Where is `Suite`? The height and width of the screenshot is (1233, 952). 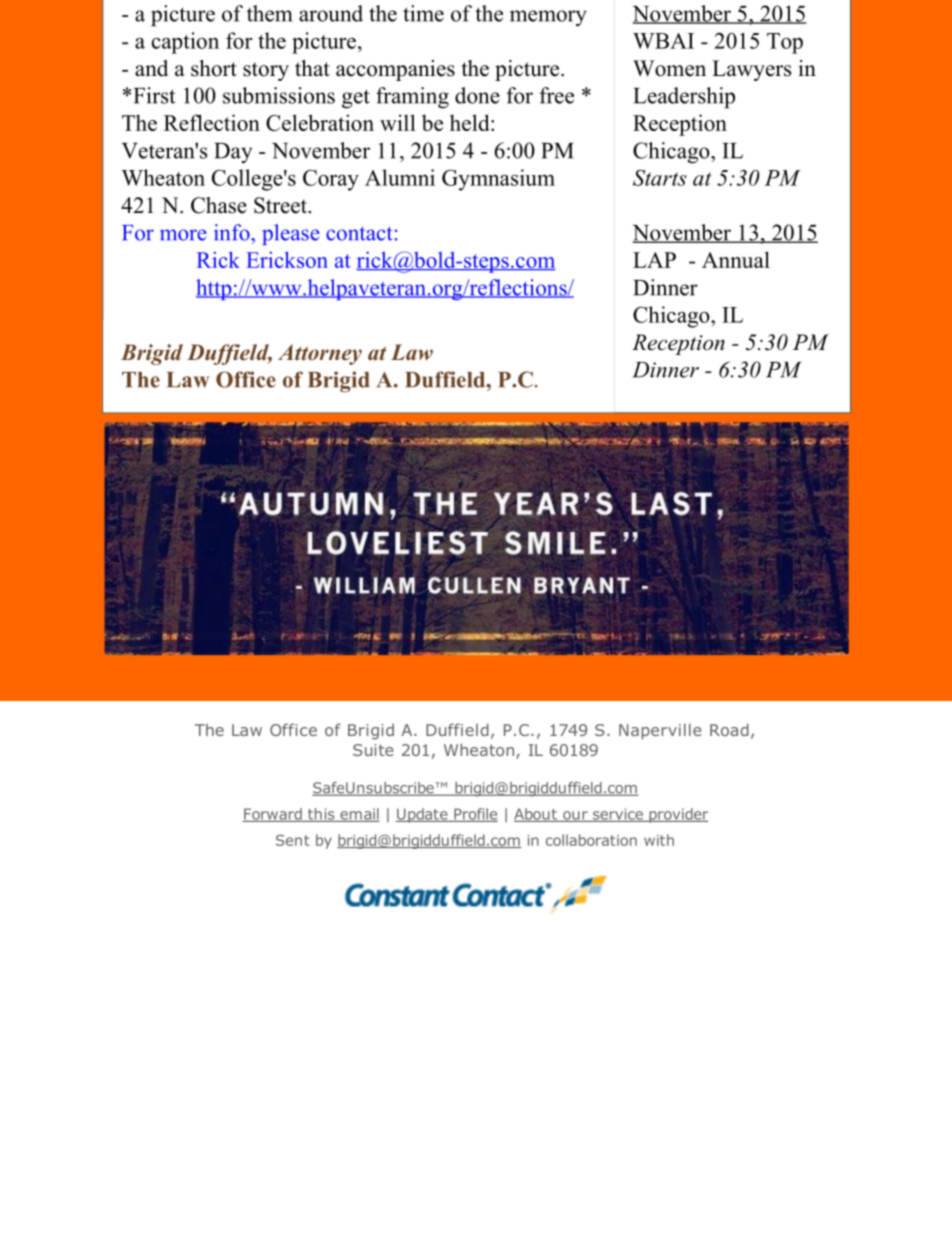
Suite is located at coordinates (373, 750).
